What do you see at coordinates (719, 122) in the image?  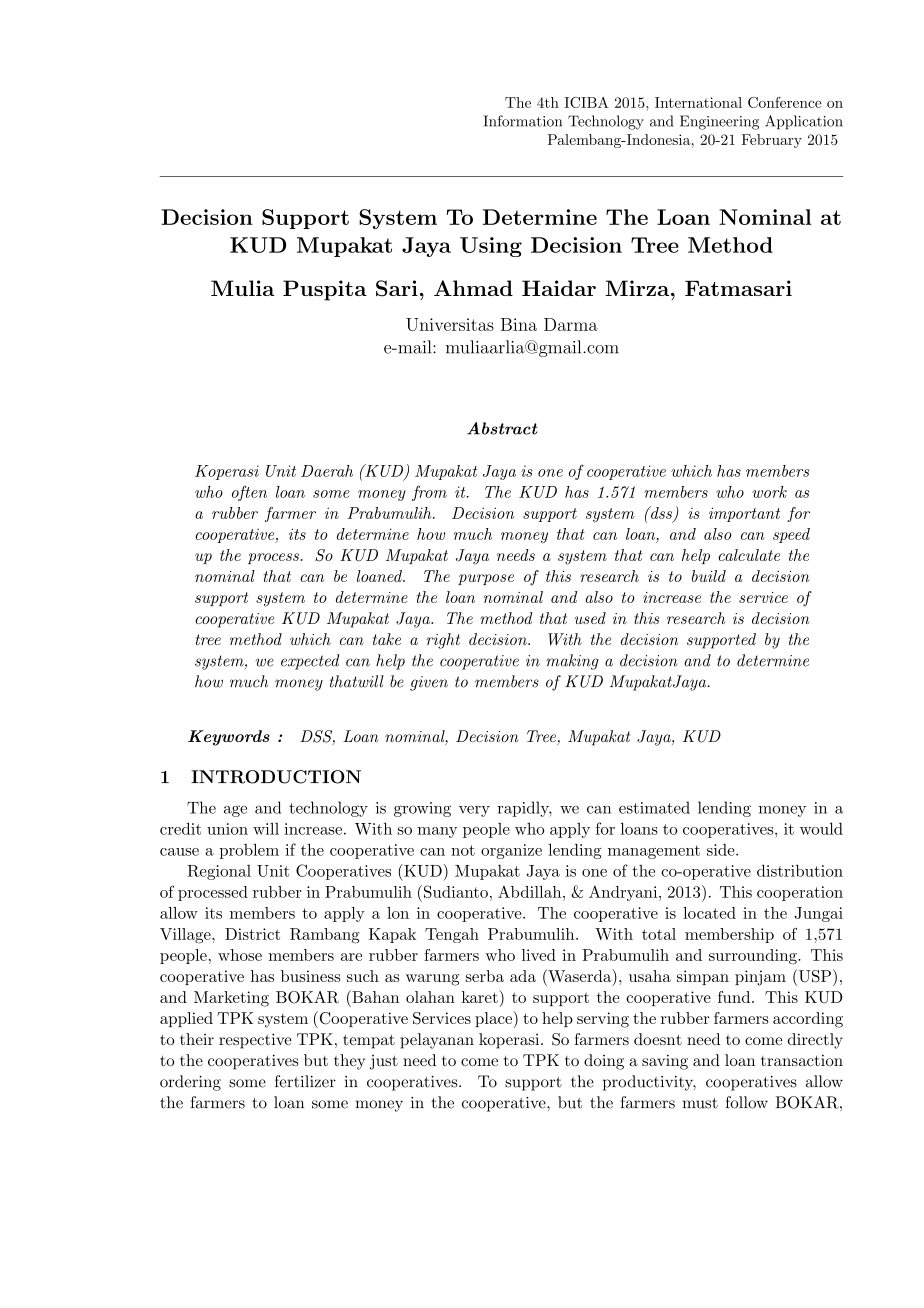 I see `Engineering` at bounding box center [719, 122].
